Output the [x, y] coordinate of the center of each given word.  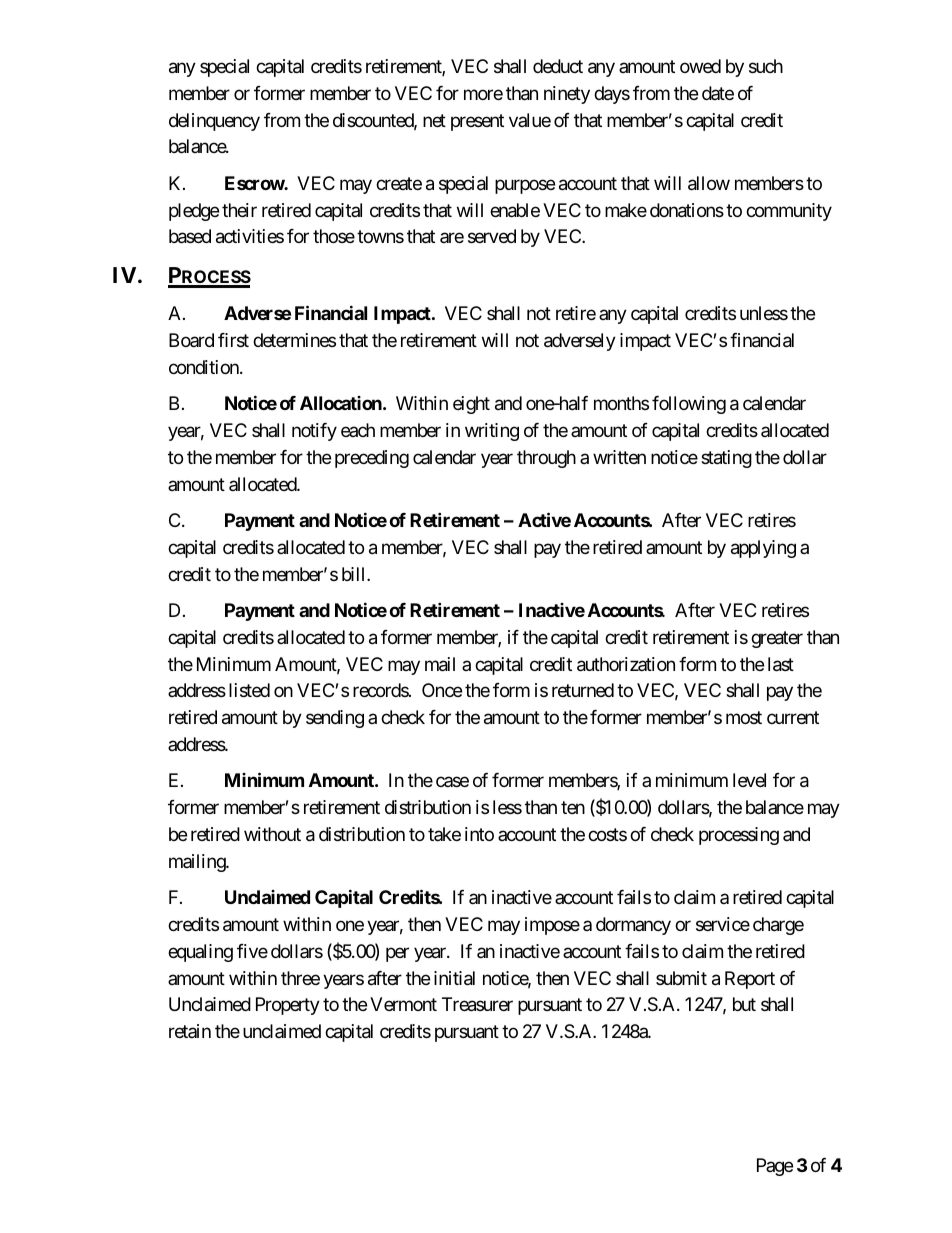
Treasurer [477, 1004]
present [477, 122]
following [689, 405]
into [479, 834]
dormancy [633, 926]
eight [471, 405]
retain [190, 1031]
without [272, 834]
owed [700, 66]
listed [249, 690]
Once [442, 690]
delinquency [214, 122]
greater [777, 639]
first [233, 340]
